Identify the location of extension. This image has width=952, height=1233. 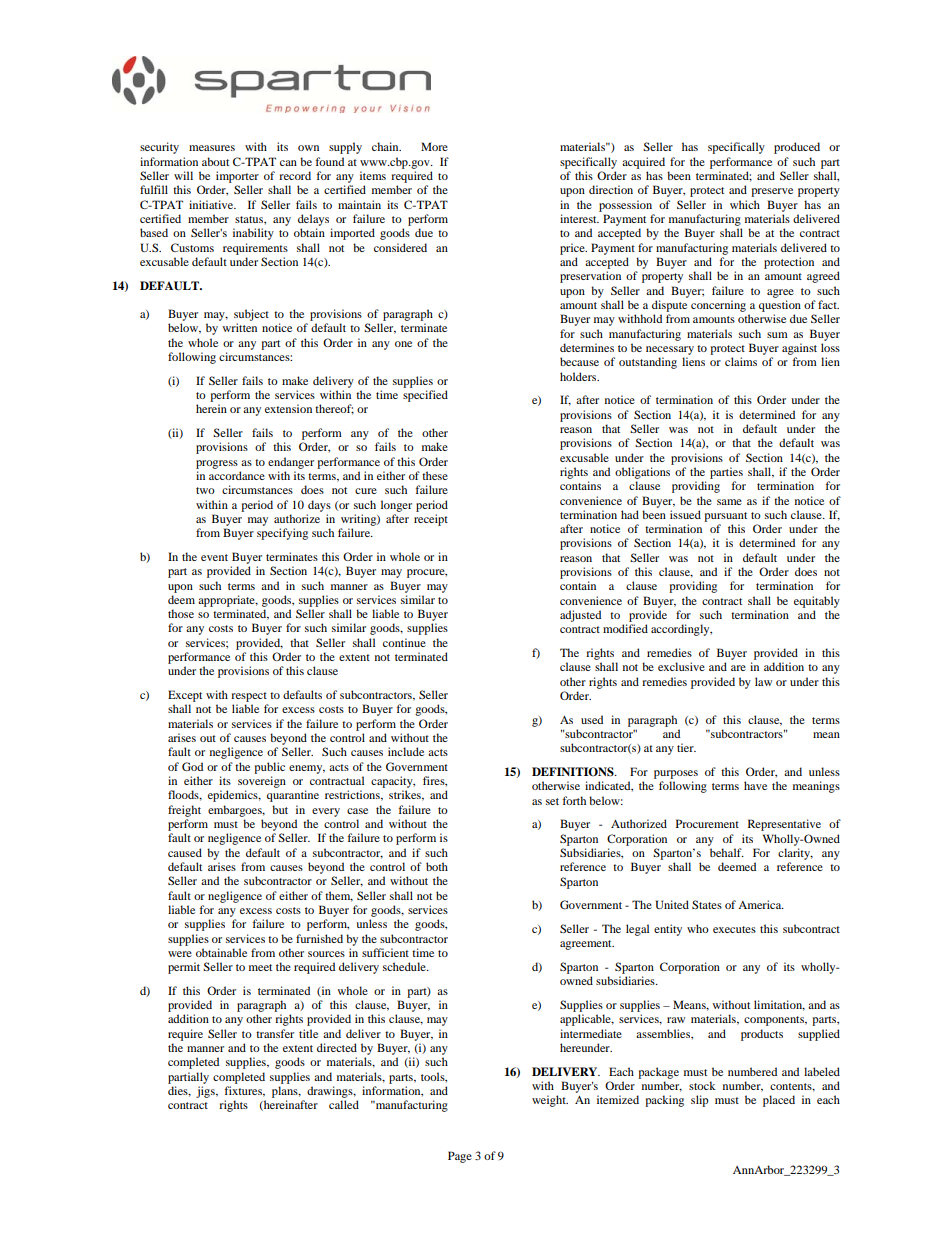
(288, 408).
